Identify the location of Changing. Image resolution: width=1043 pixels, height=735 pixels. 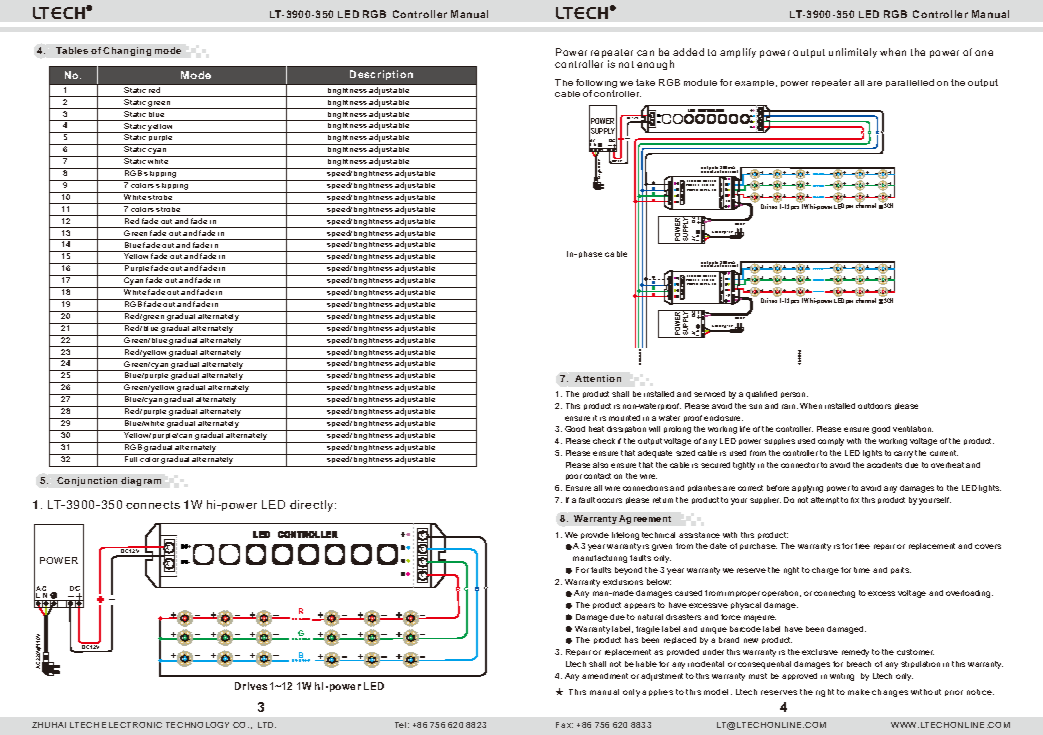
(127, 51).
